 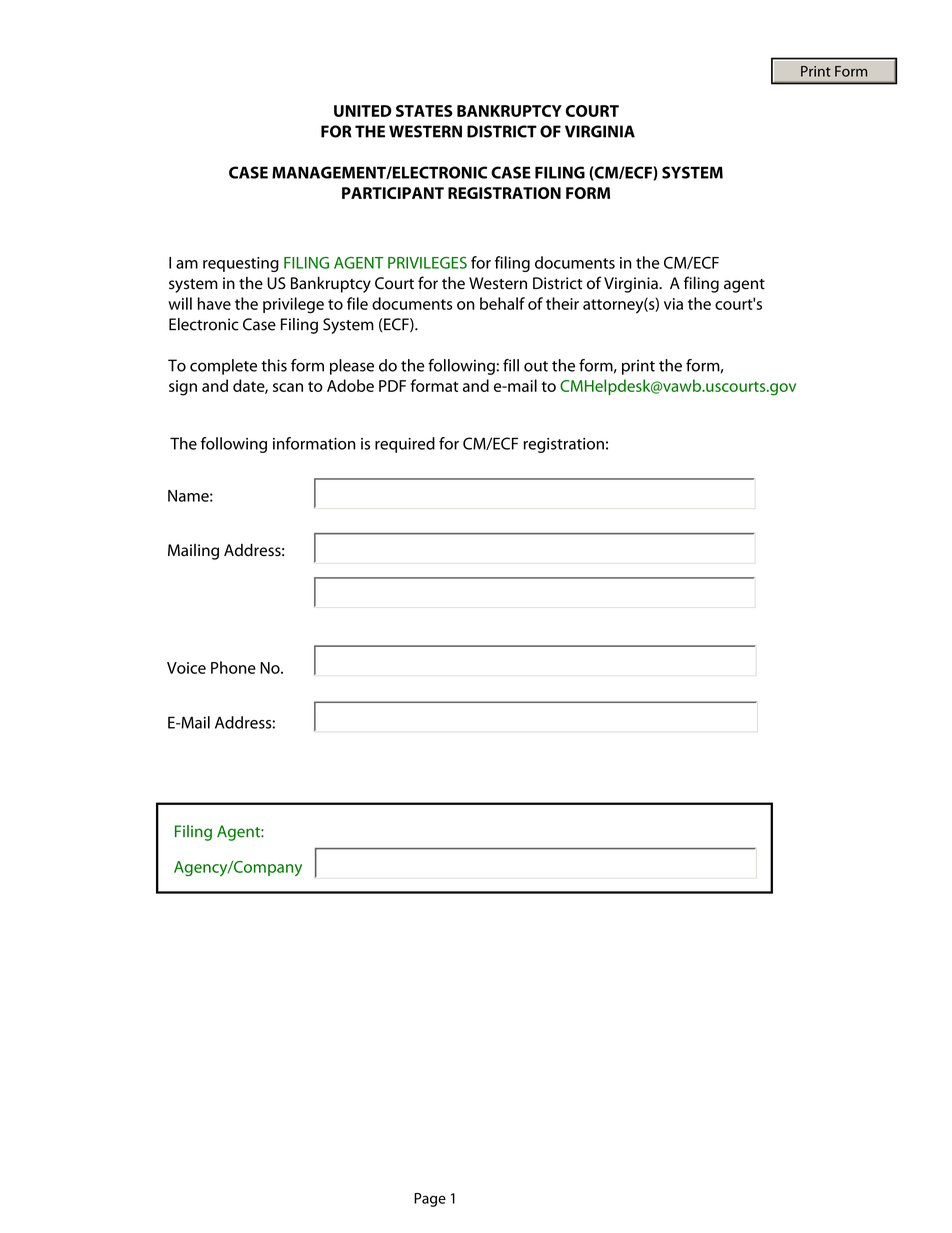 What do you see at coordinates (233, 667) in the image?
I see `Phone` at bounding box center [233, 667].
